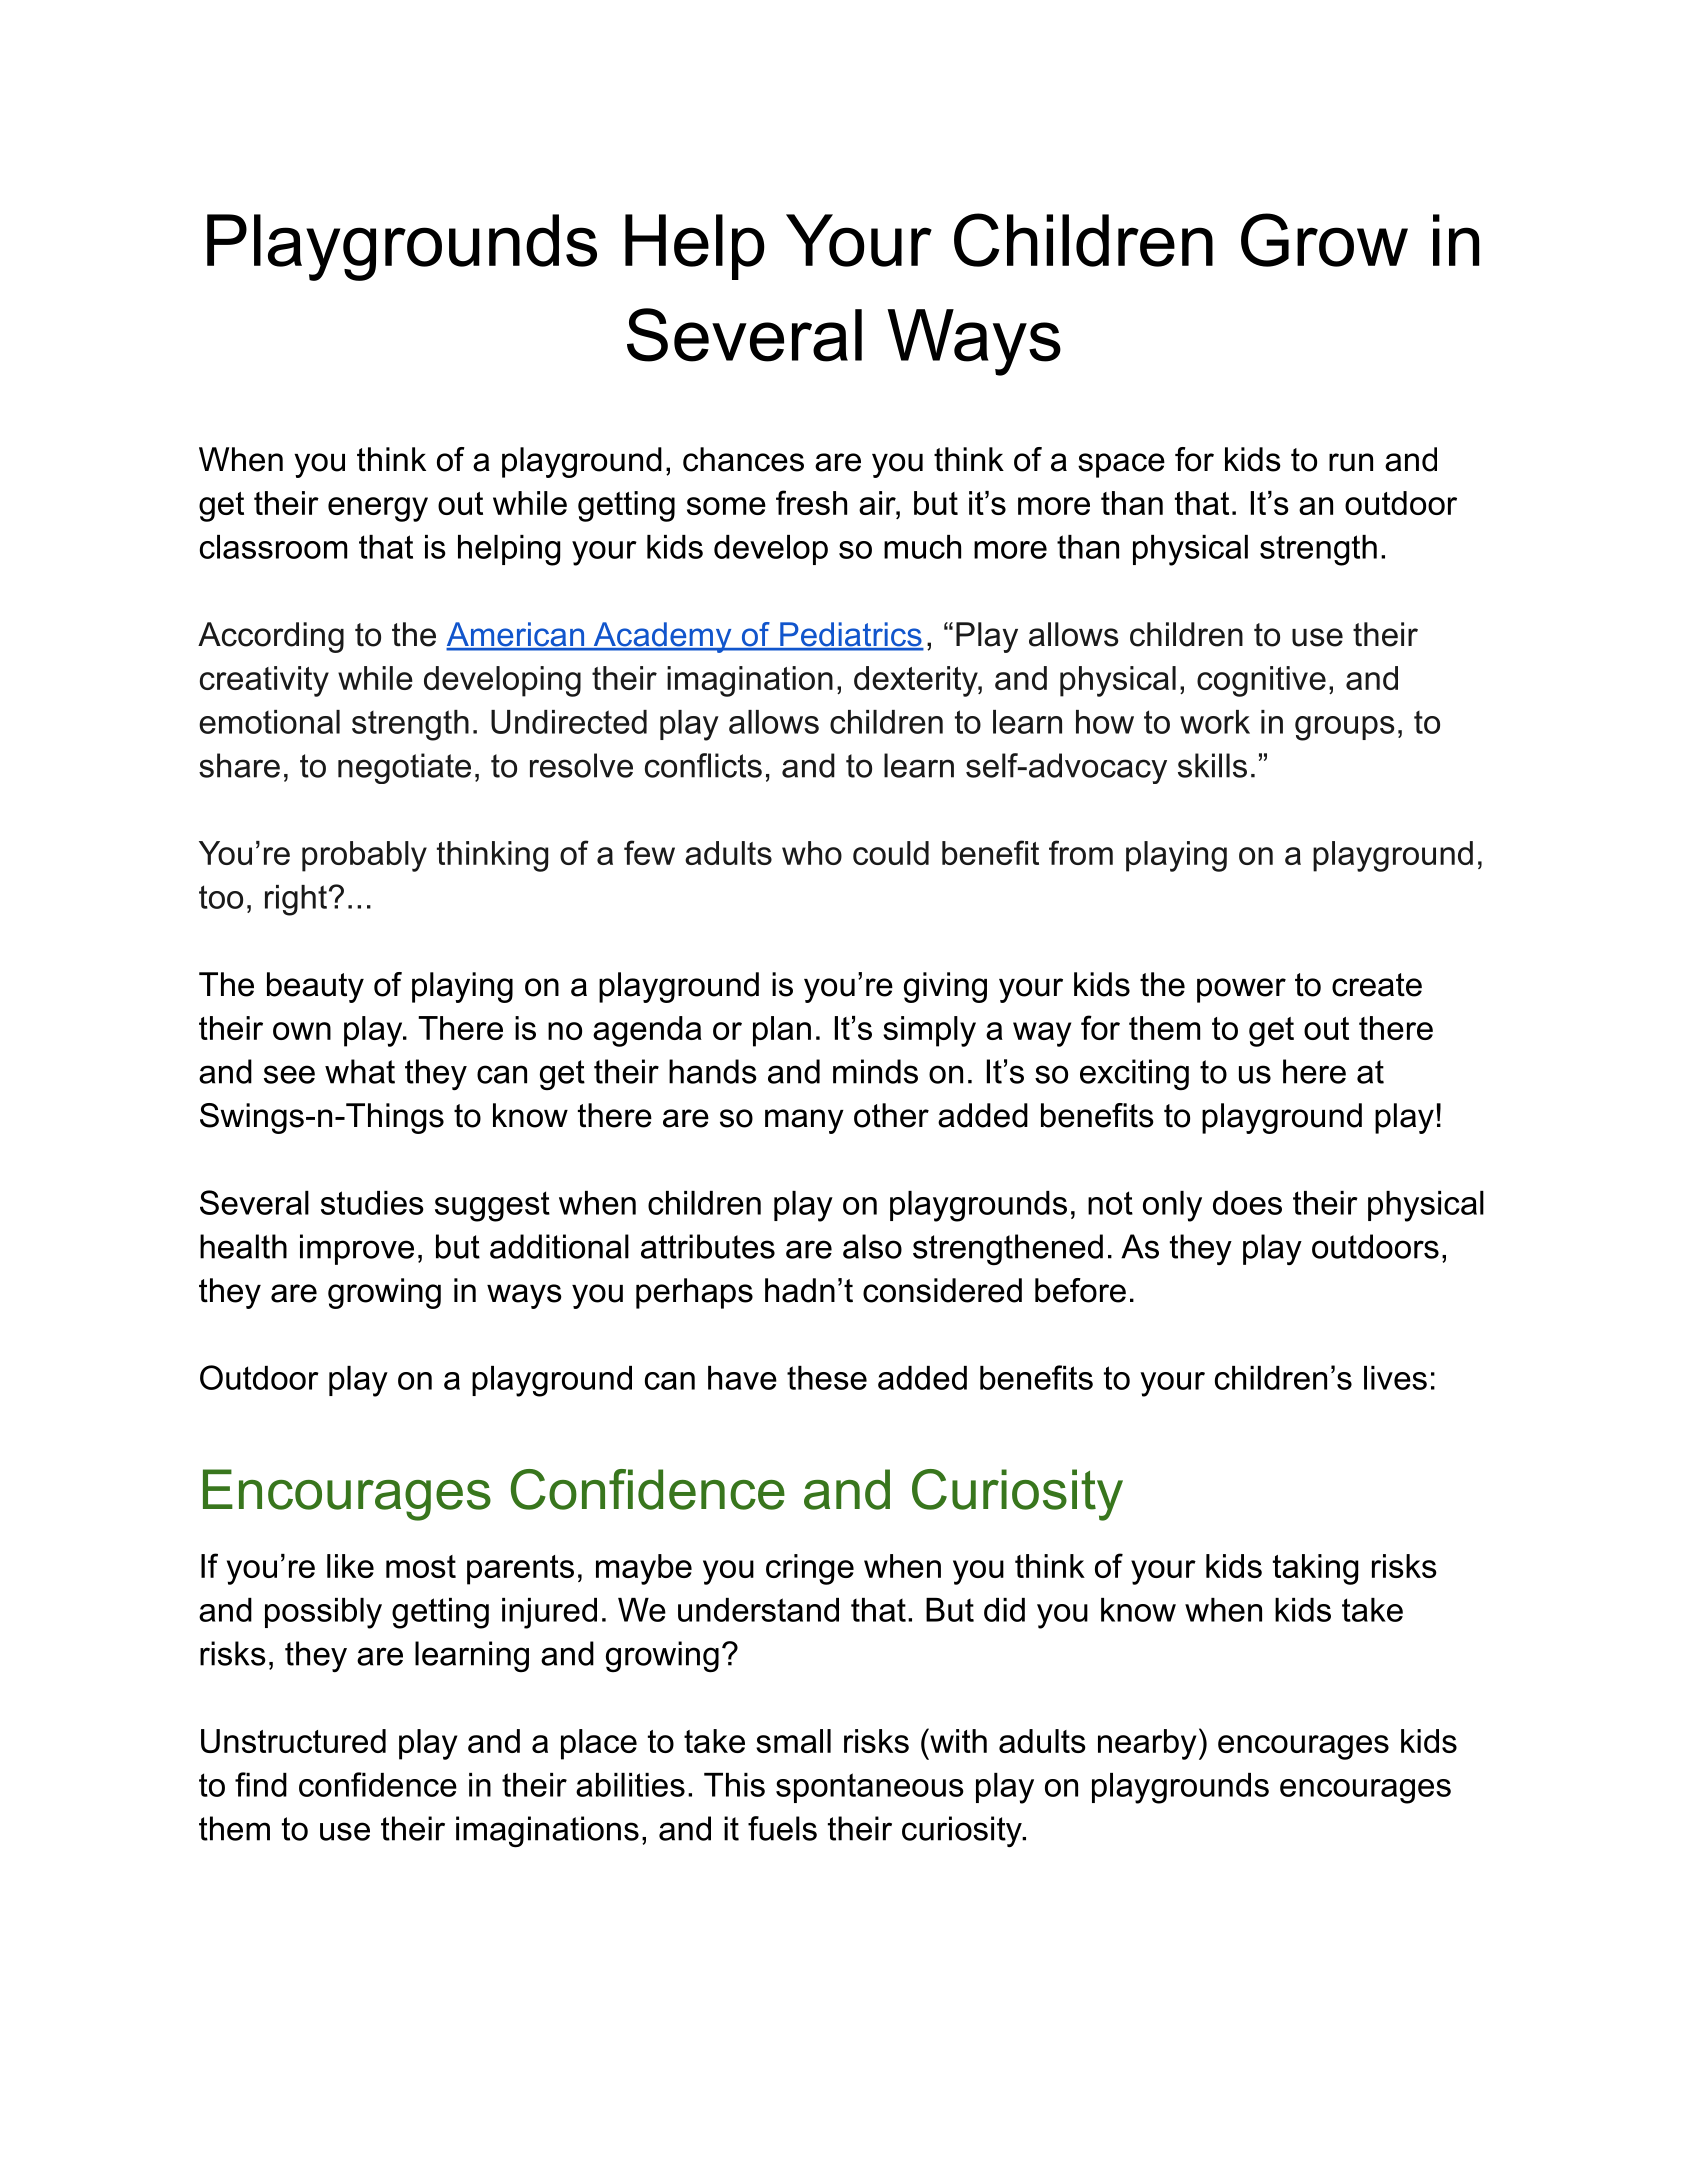 This screenshot has width=1687, height=2183. I want to click on fresh, so click(811, 502).
